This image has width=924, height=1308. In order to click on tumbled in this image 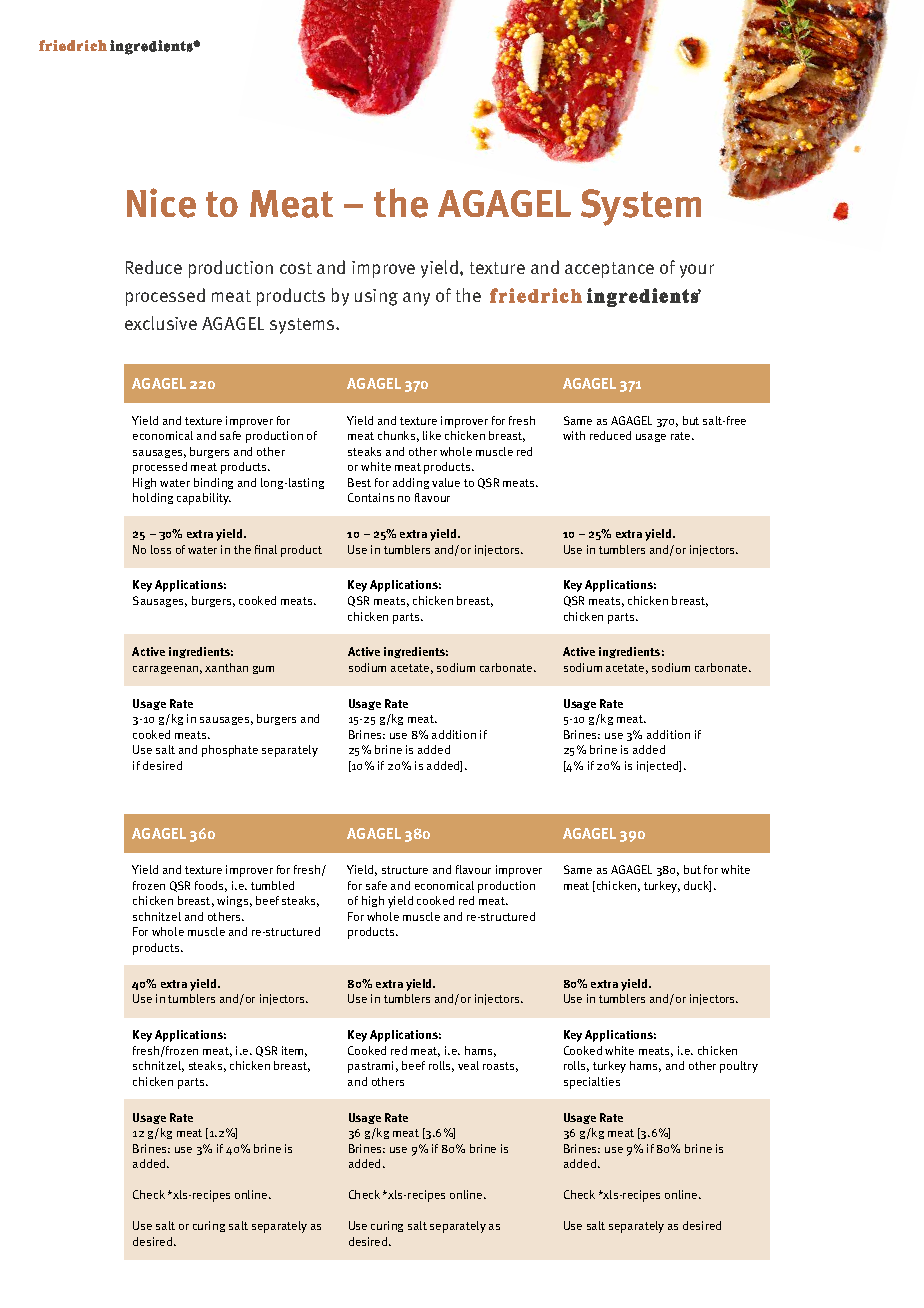, I will do `click(272, 885)`.
